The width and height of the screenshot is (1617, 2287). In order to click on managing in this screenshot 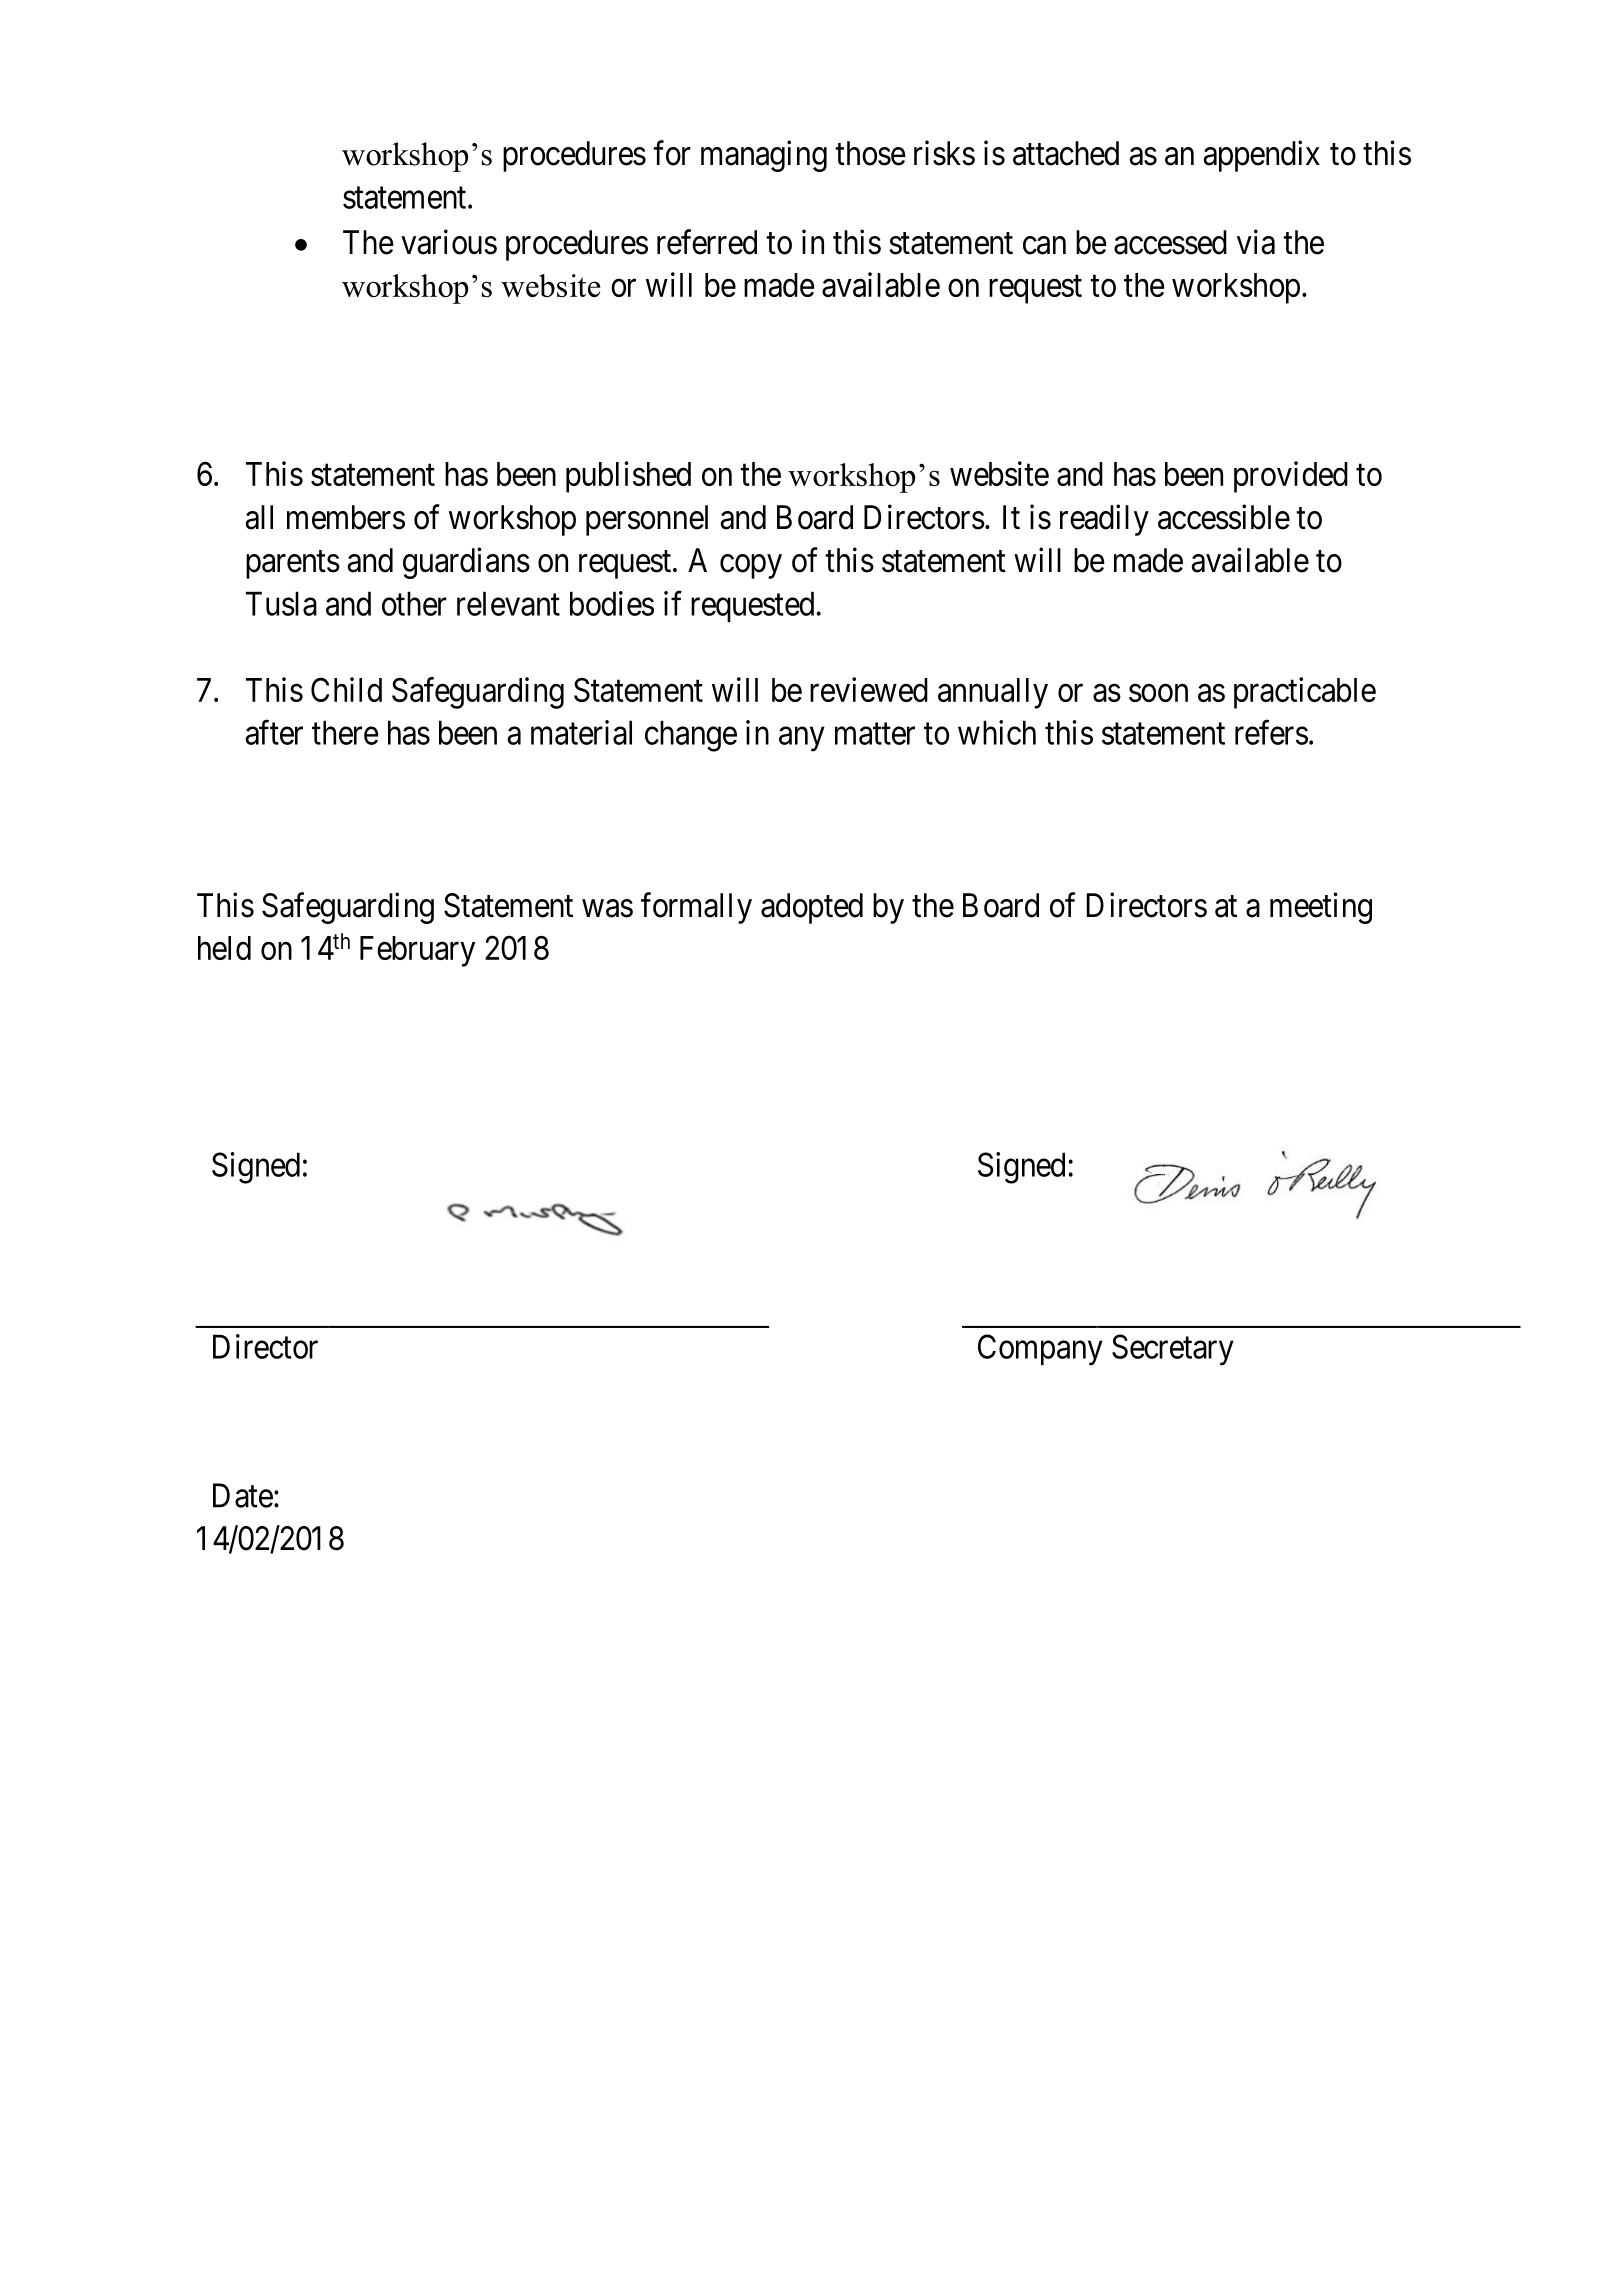, I will do `click(764, 156)`.
